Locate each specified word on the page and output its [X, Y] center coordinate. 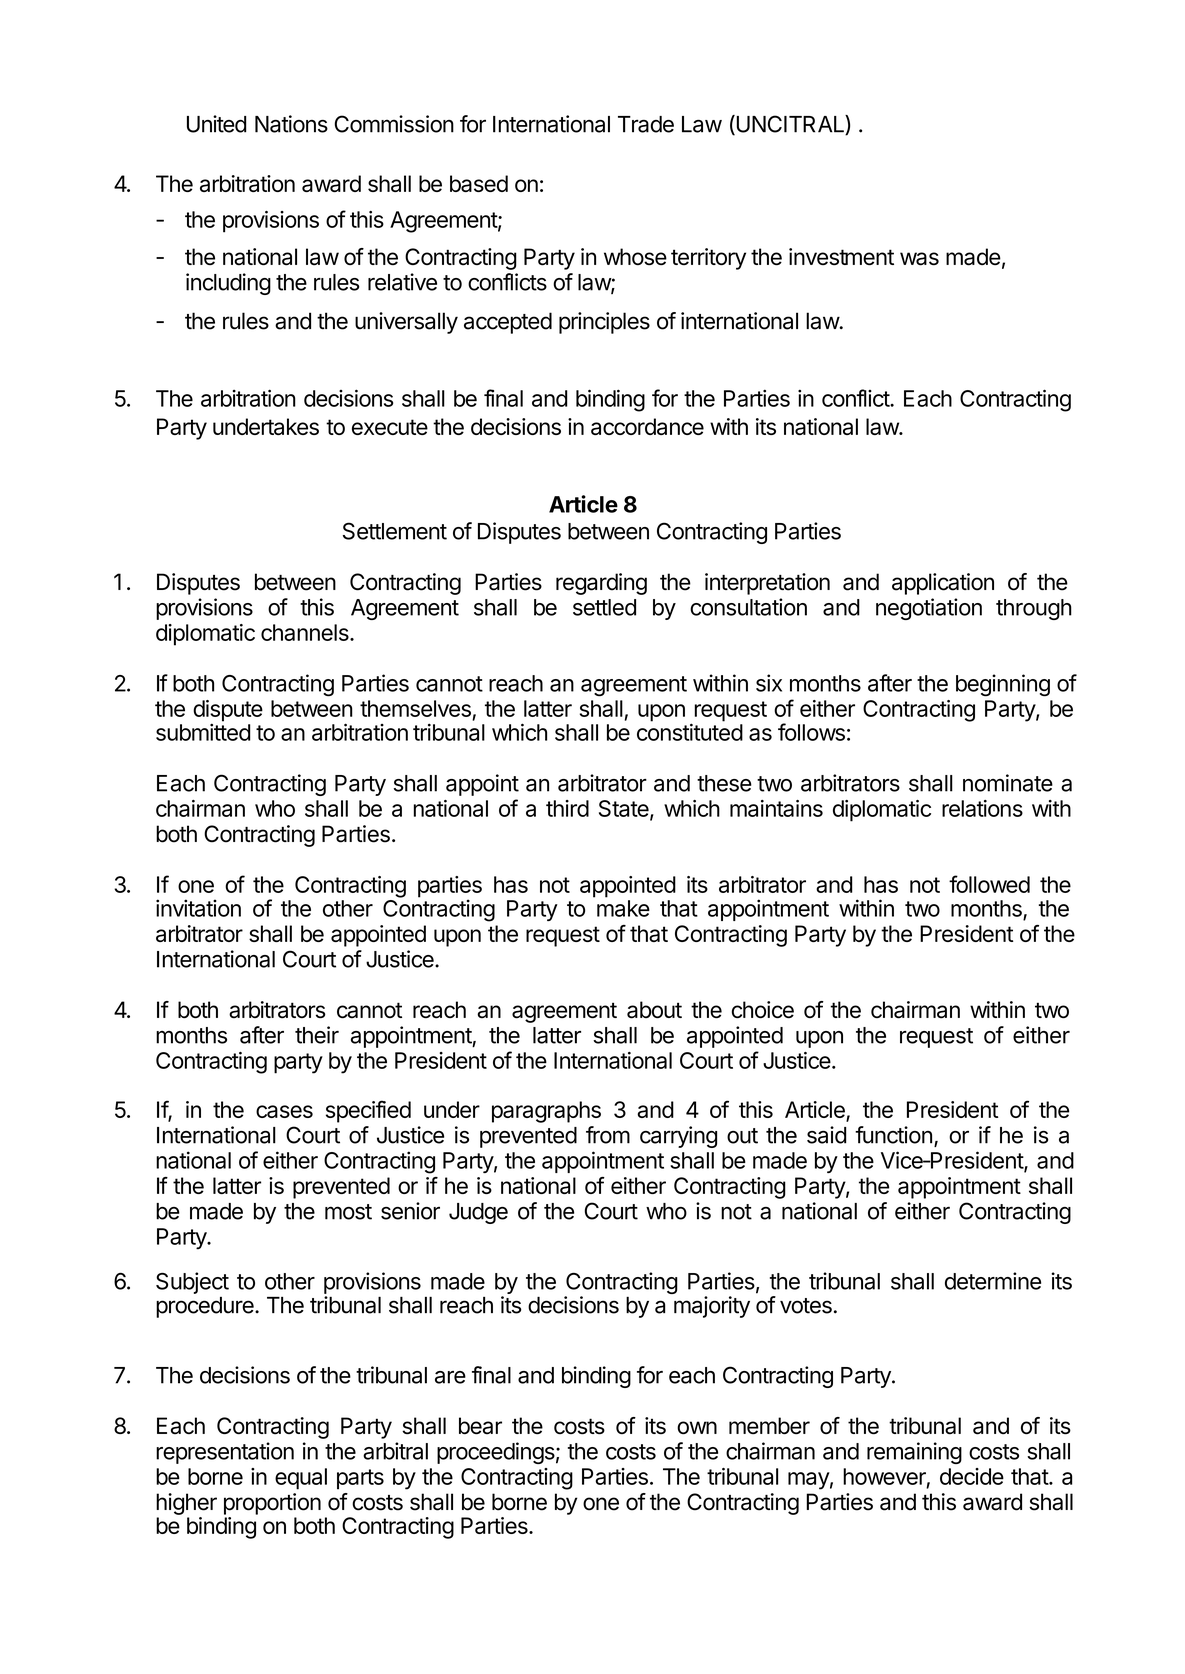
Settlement [395, 531]
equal [301, 1479]
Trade [646, 124]
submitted [203, 732]
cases [284, 1111]
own [697, 1427]
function [893, 1135]
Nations [291, 124]
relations [982, 808]
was [919, 259]
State [625, 809]
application [943, 584]
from [608, 1135]
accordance [647, 426]
